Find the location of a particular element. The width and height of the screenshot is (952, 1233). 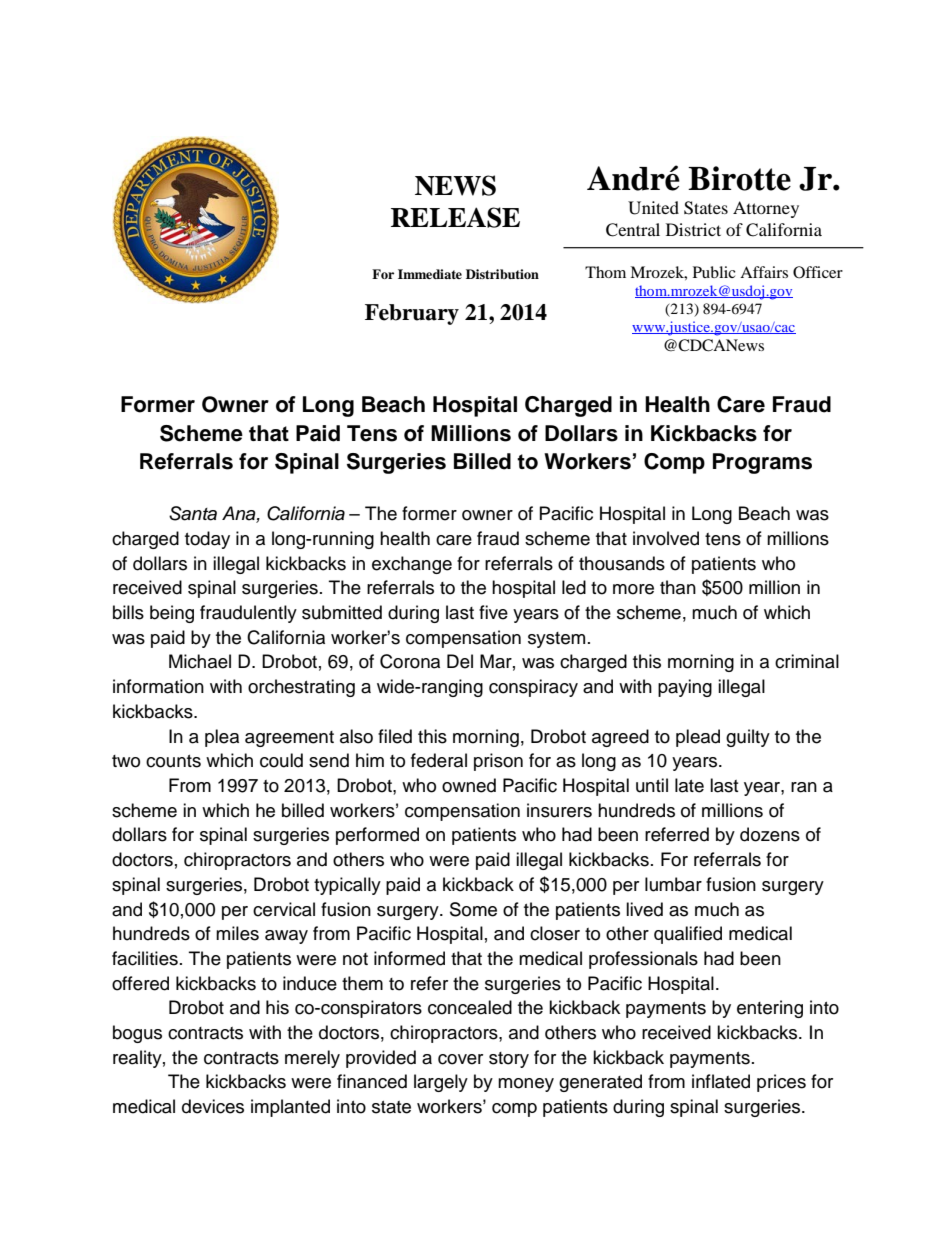

Immediate is located at coordinates (430, 274).
